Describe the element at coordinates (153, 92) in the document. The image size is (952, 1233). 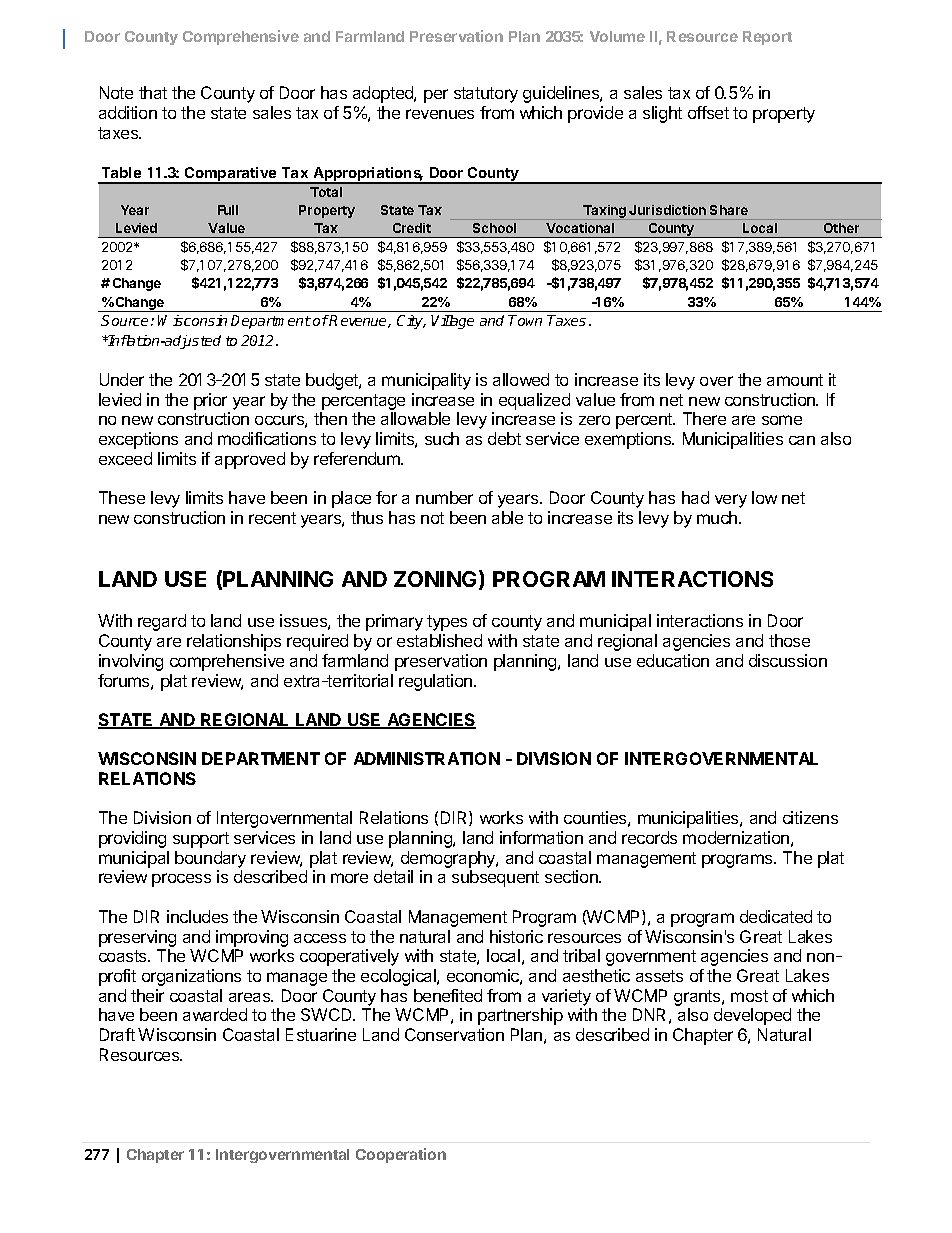
I see `that` at that location.
